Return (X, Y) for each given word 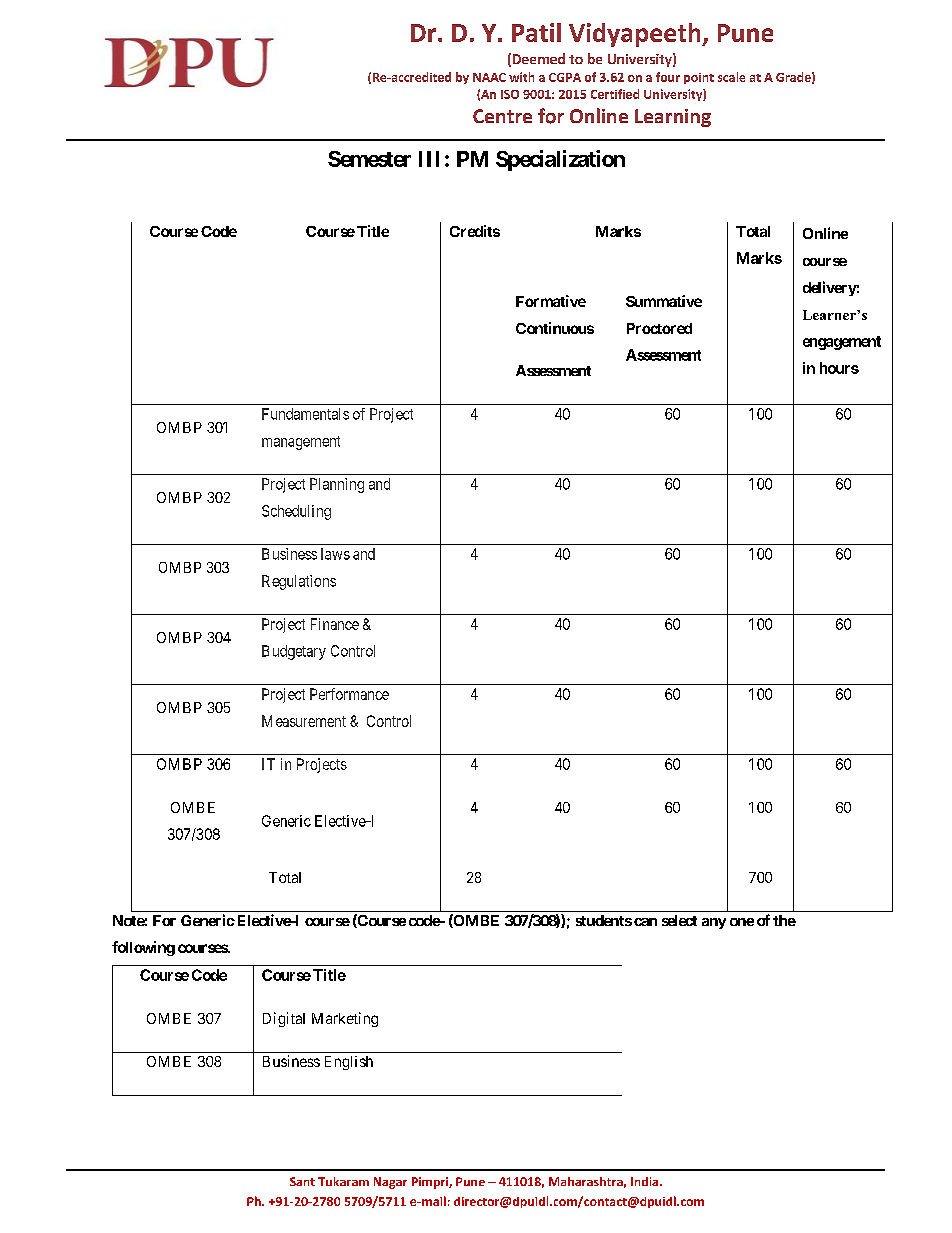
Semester (369, 159)
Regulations (299, 582)
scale (731, 77)
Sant (302, 1181)
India (646, 1181)
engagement (842, 343)
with (521, 77)
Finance (335, 624)
